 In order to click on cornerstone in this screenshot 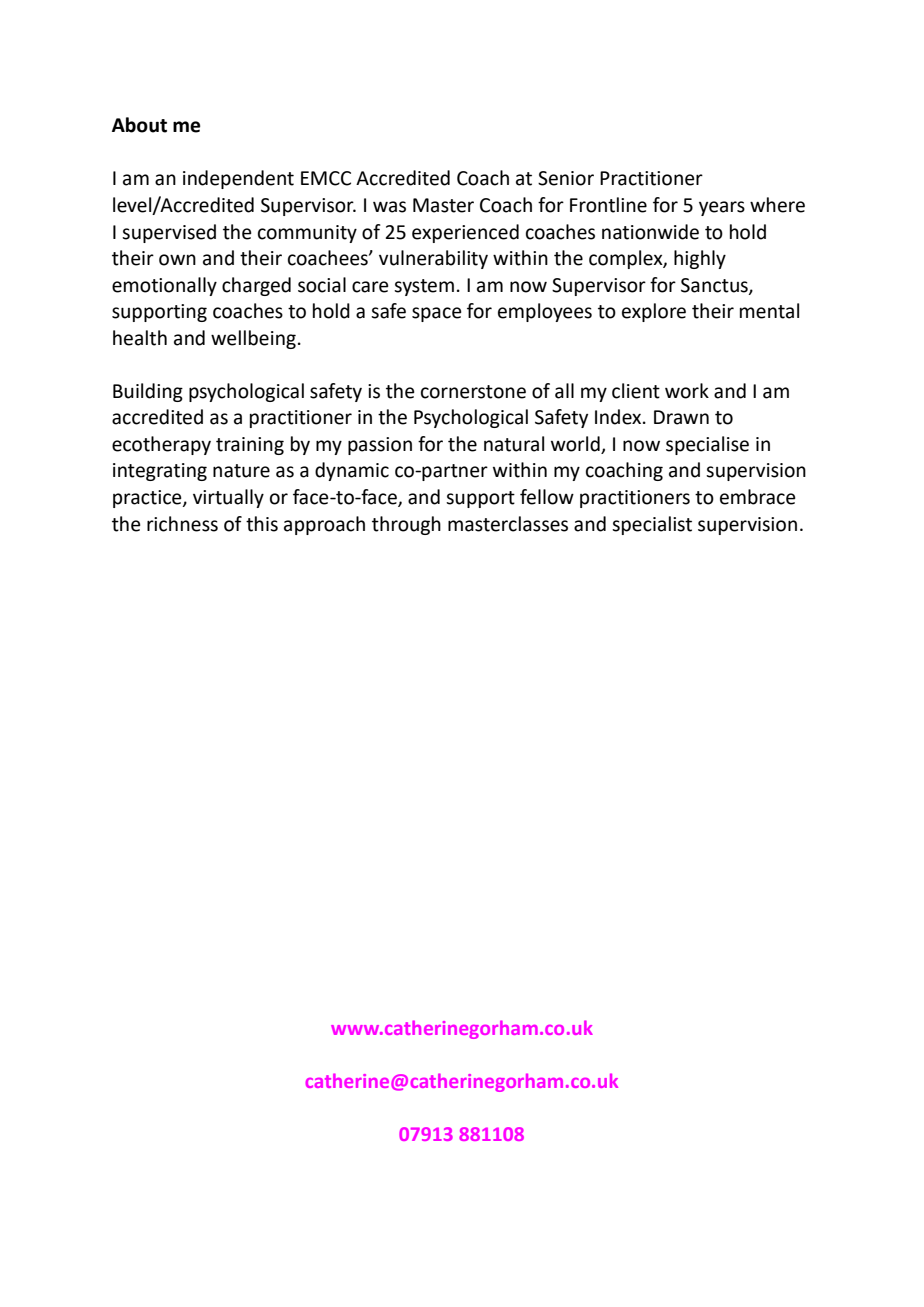, I will do `click(473, 392)`.
